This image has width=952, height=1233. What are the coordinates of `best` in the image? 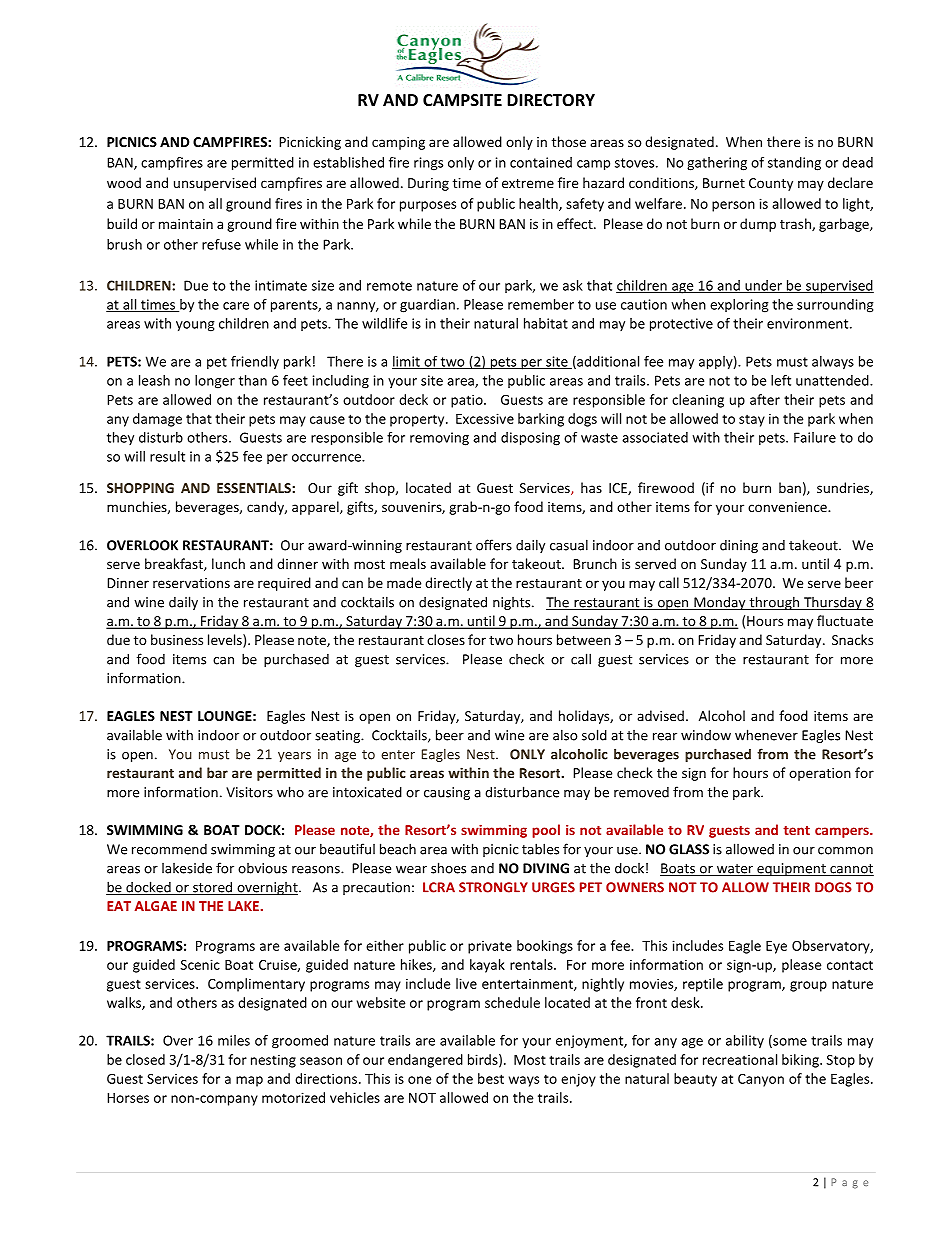 It's located at (491, 1078).
